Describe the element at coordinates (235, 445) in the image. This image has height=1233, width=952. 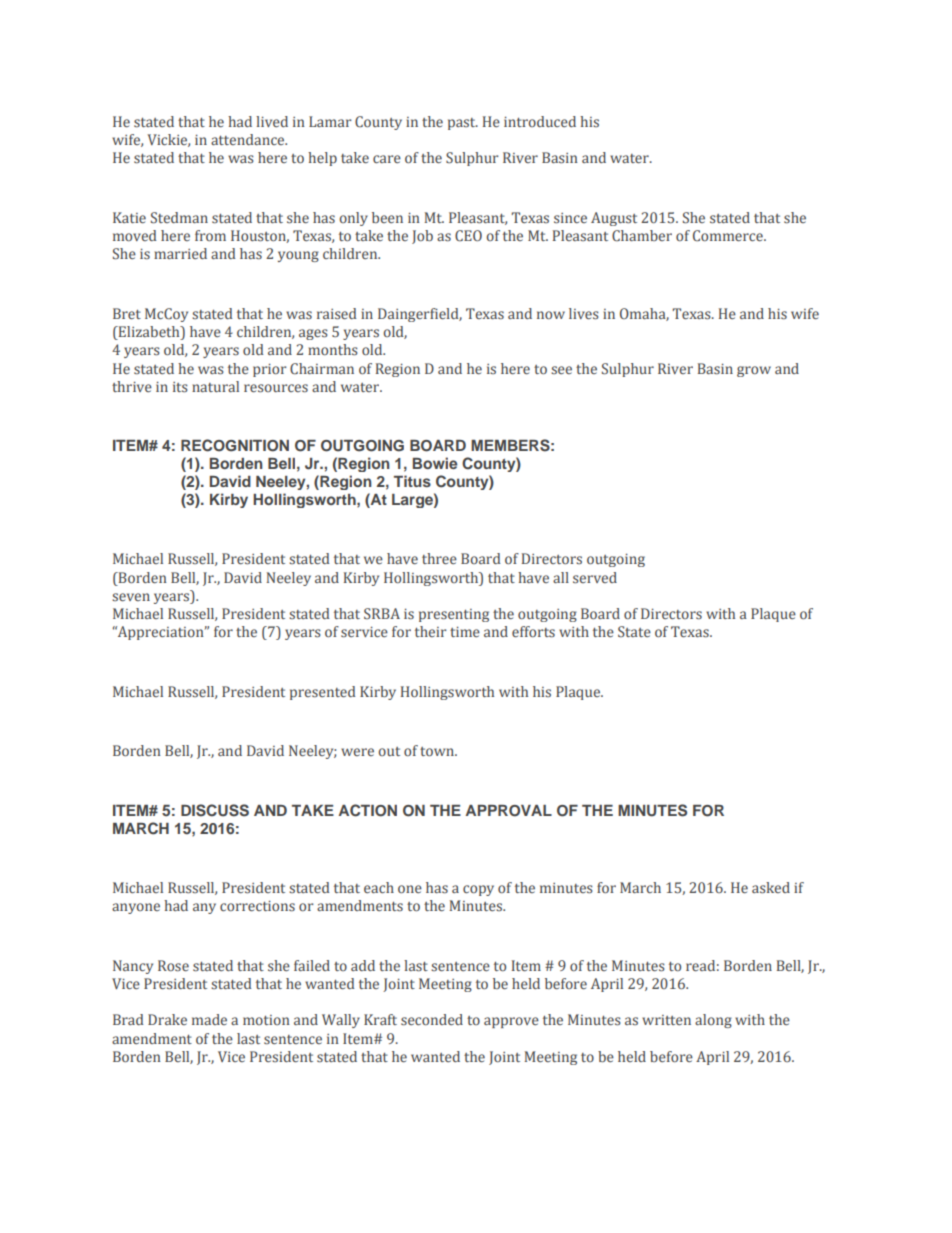
I see `RECOGNITION` at that location.
